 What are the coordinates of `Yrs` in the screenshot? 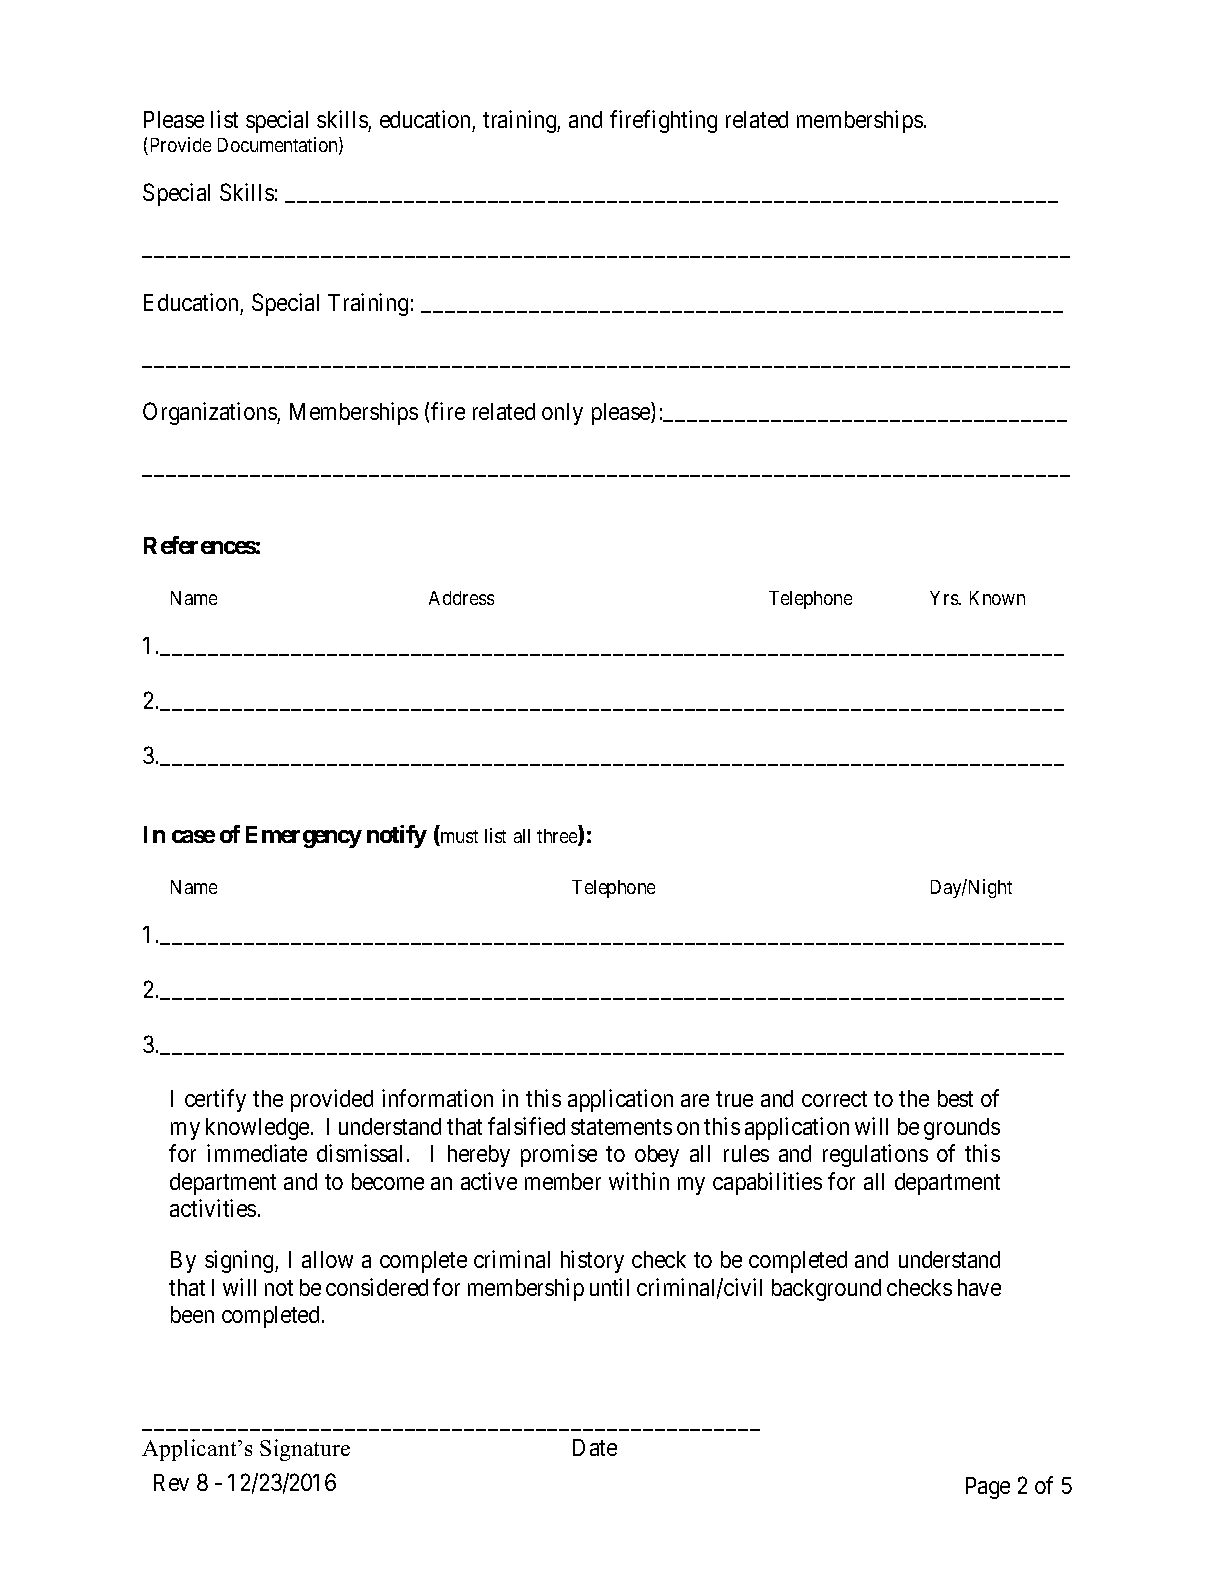 It's located at (945, 598).
